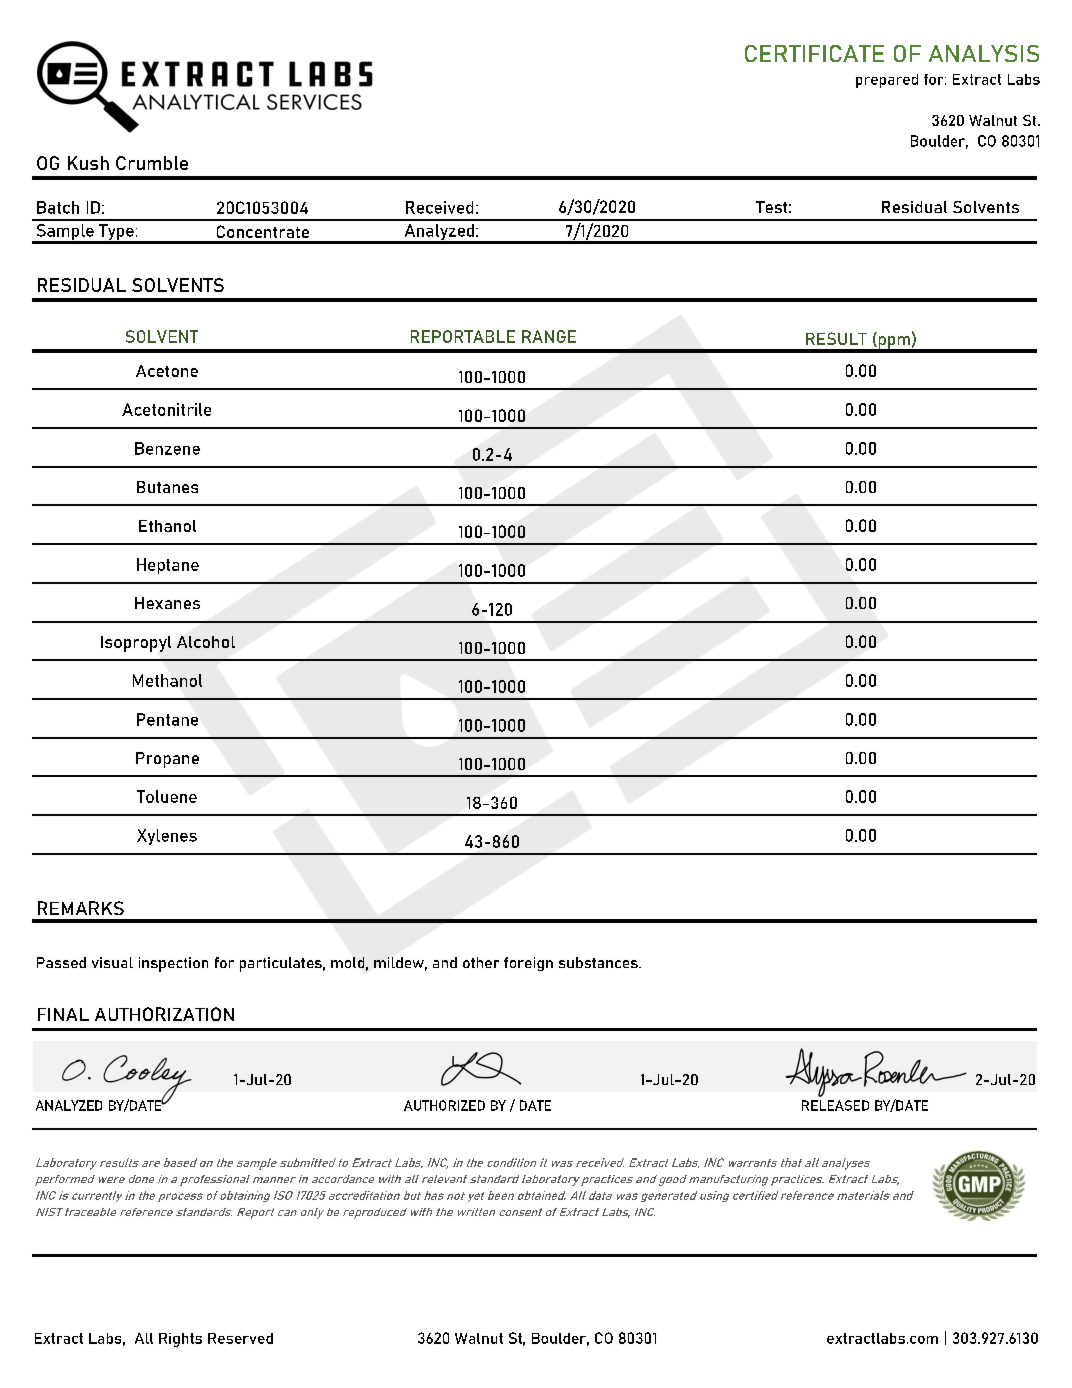  What do you see at coordinates (814, 53) in the screenshot?
I see `CERTIFICATE` at bounding box center [814, 53].
